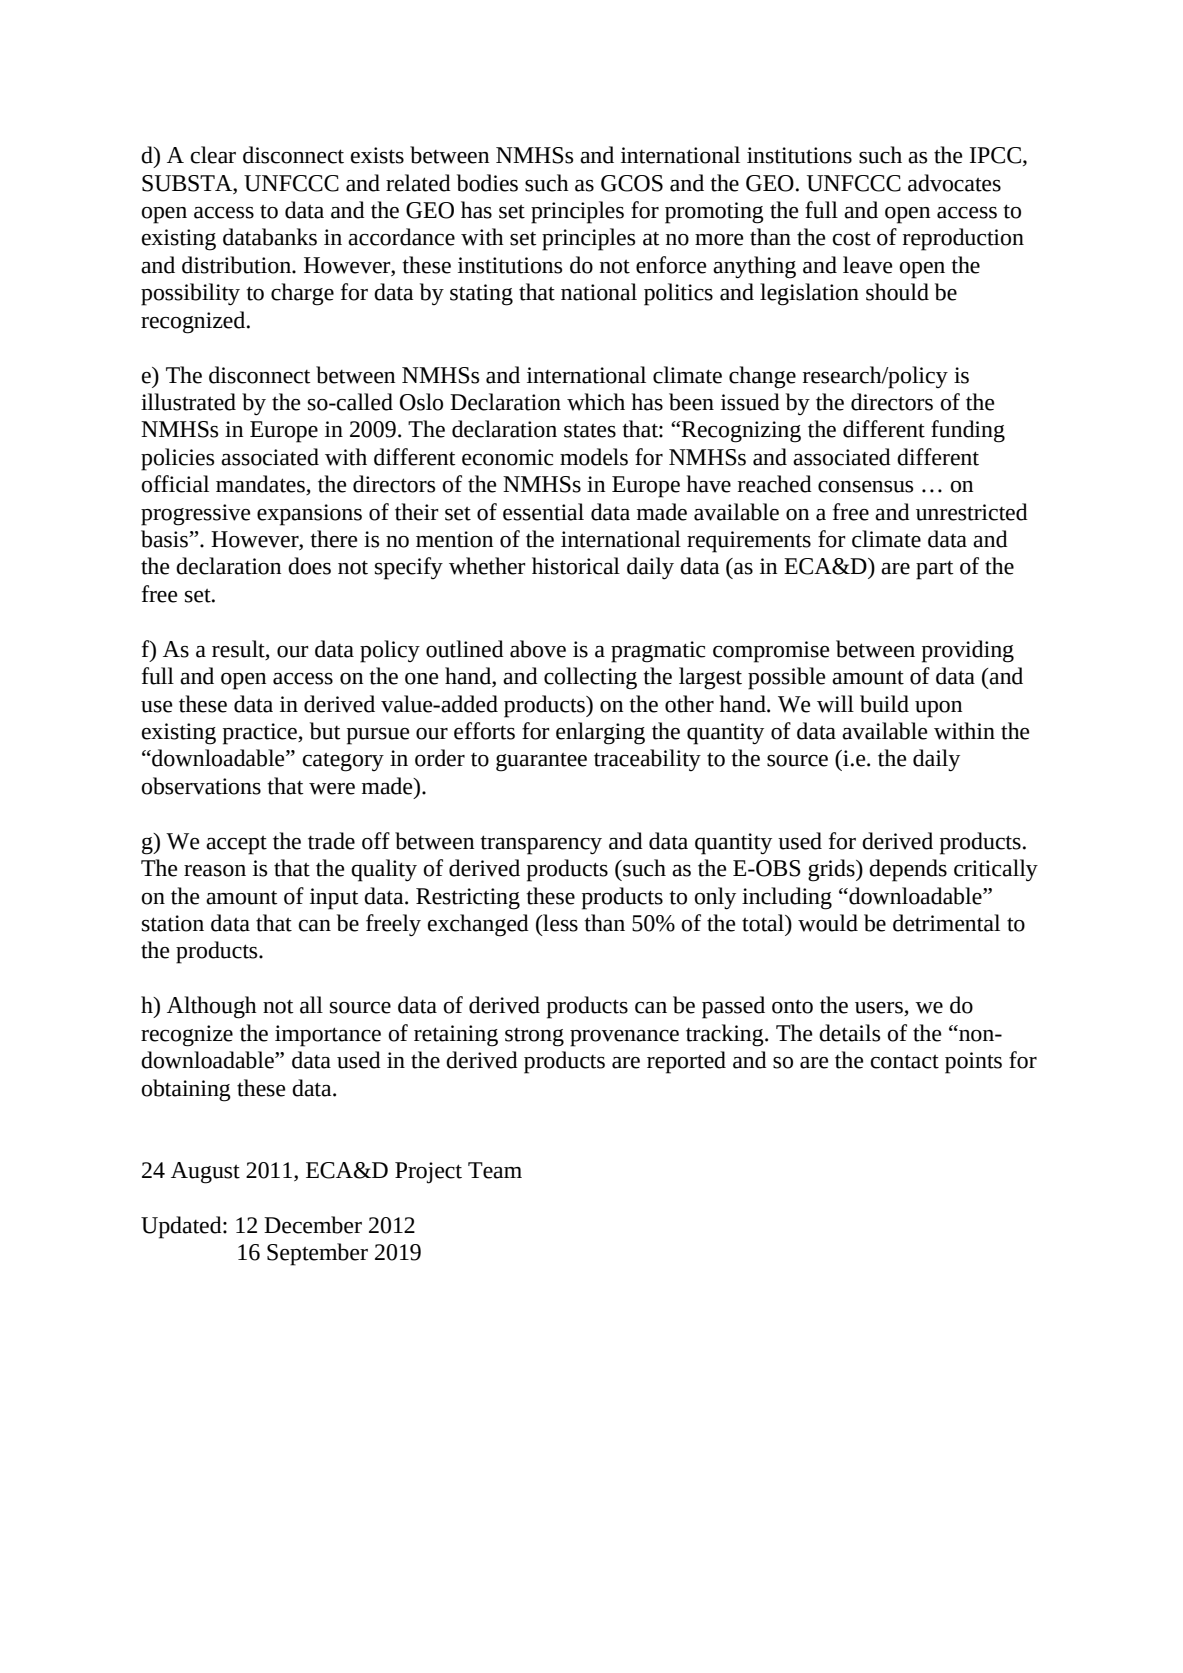 The width and height of the screenshot is (1183, 1673). What do you see at coordinates (590, 678) in the screenshot?
I see `collecting` at bounding box center [590, 678].
